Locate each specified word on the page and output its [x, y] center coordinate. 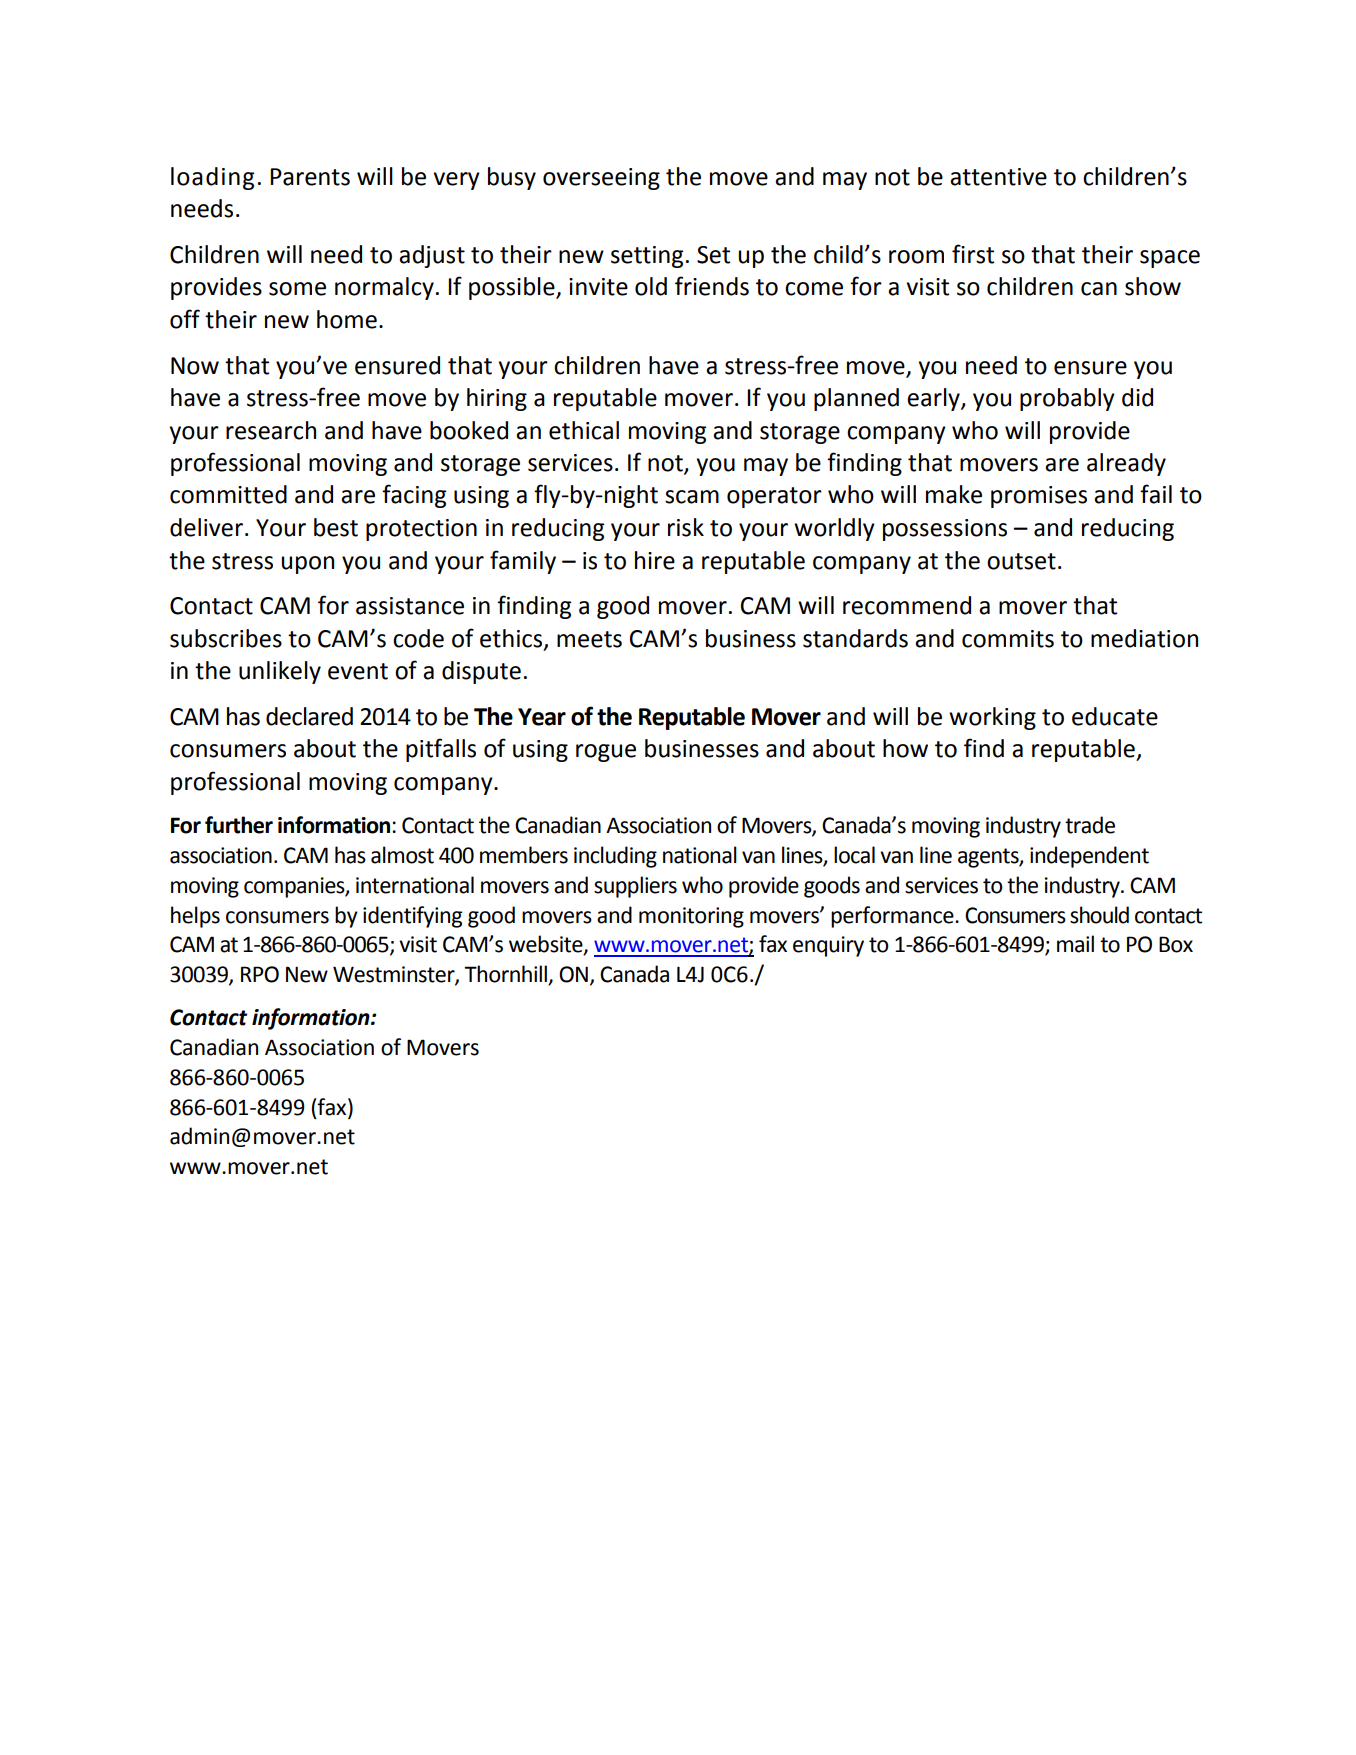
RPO [260, 974]
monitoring [691, 917]
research [271, 430]
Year [542, 717]
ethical [584, 430]
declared [309, 716]
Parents [310, 177]
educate [1115, 716]
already [1126, 464]
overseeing [601, 179]
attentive [998, 177]
